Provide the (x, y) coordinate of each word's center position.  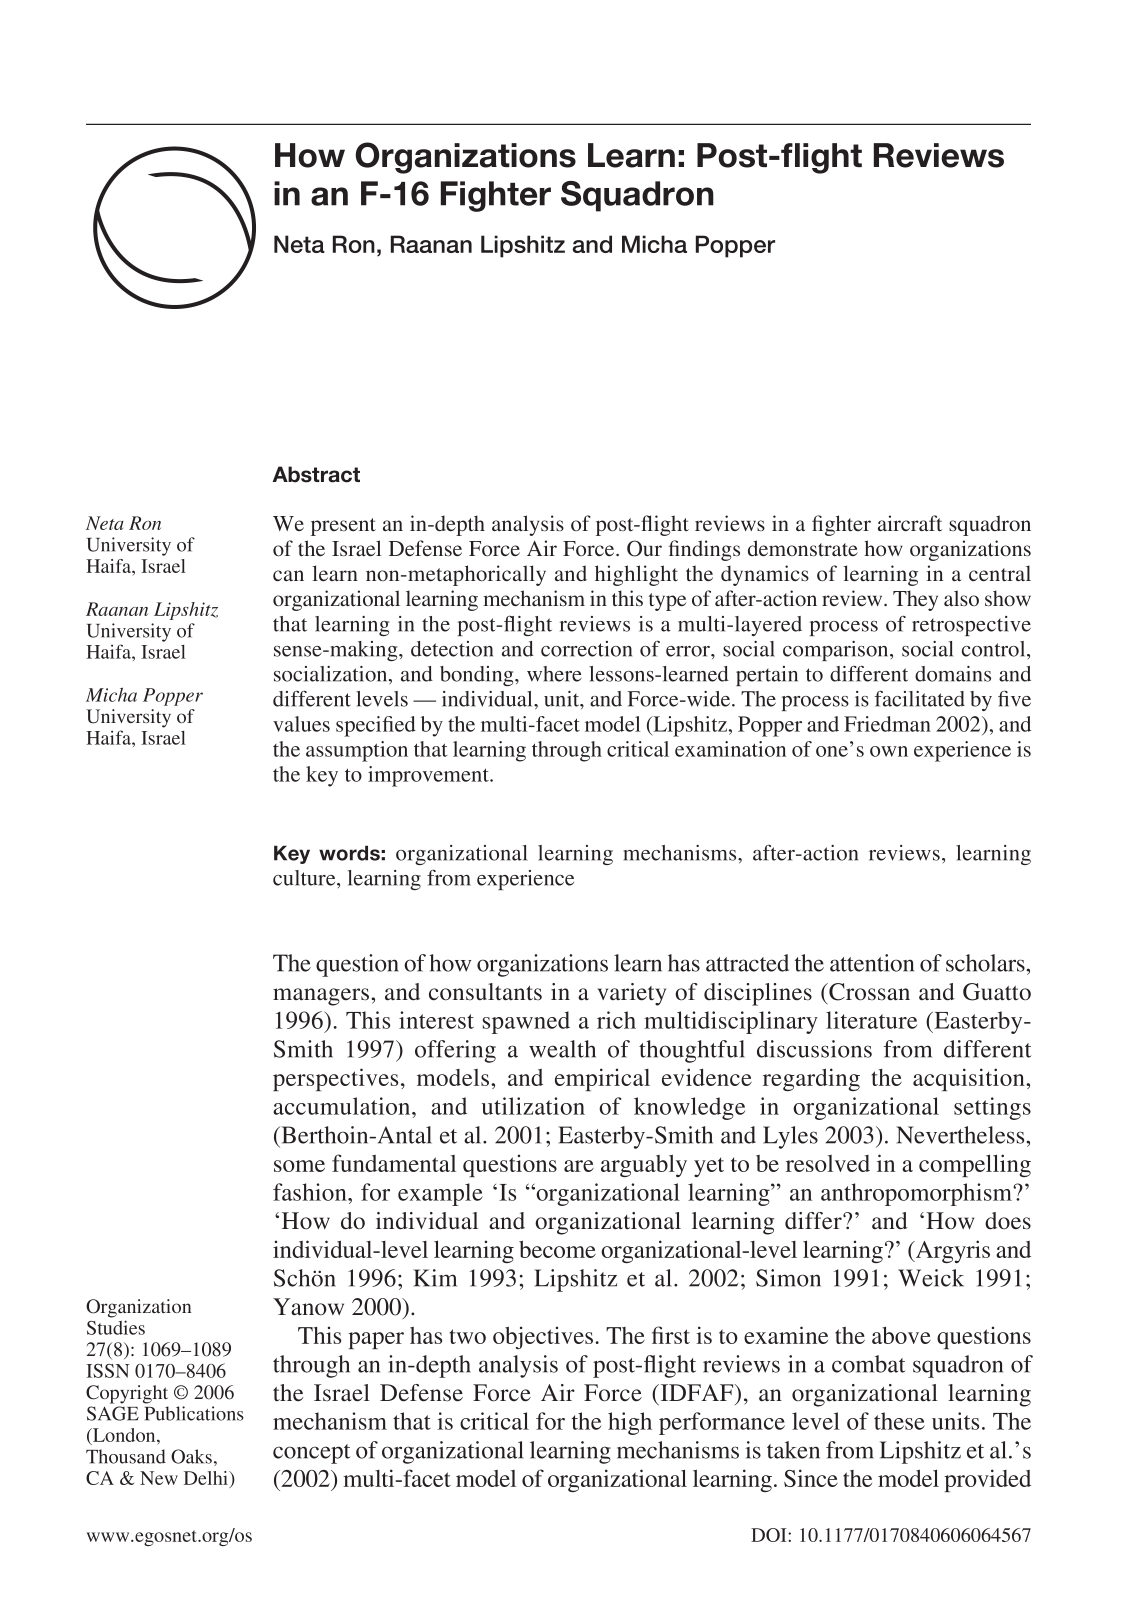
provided (987, 1480)
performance (722, 1423)
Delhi (207, 1479)
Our (644, 548)
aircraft (910, 523)
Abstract (316, 474)
